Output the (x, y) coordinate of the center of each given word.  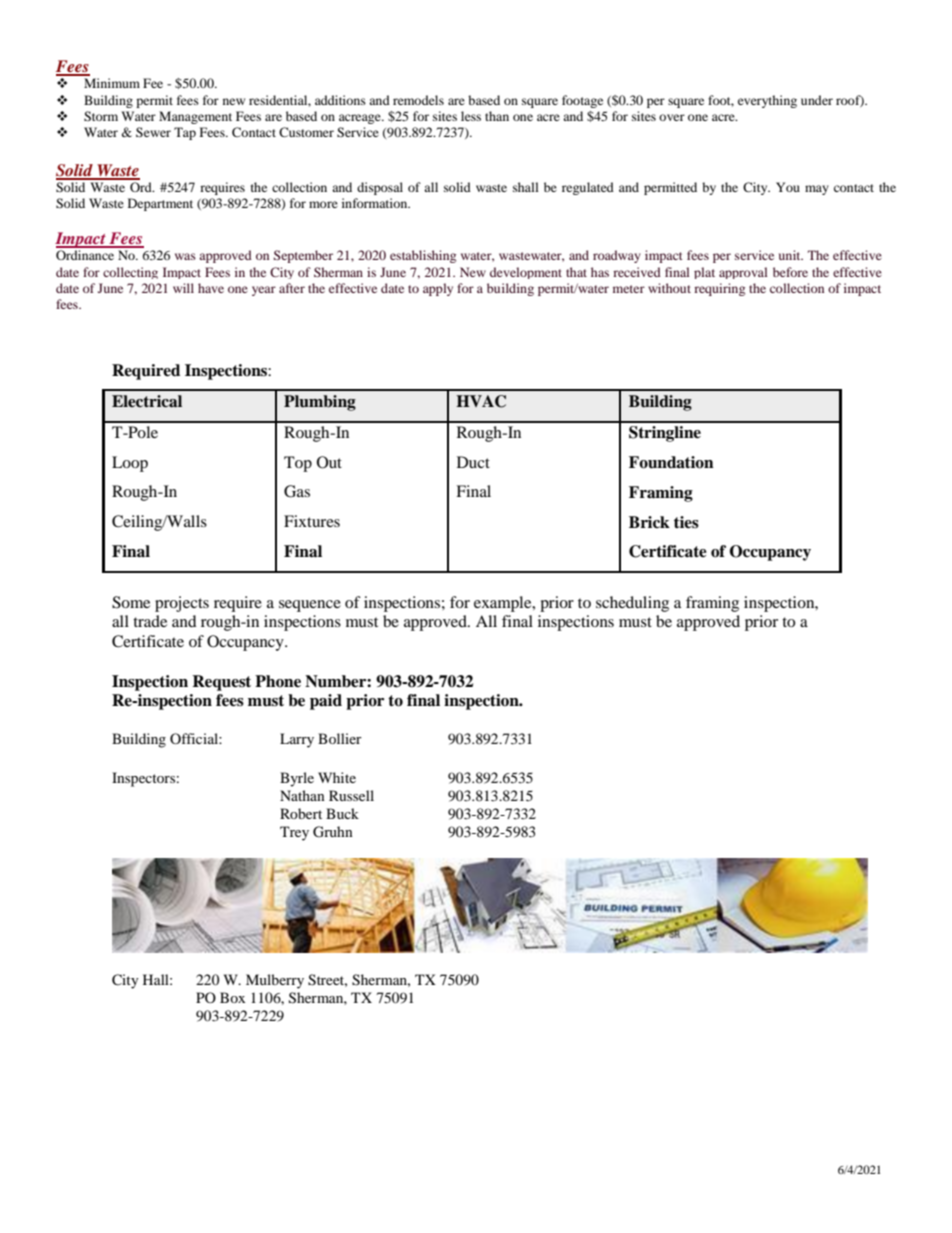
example (504, 604)
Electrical (147, 401)
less (471, 116)
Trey (294, 833)
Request (221, 683)
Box (232, 997)
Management (195, 117)
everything (767, 101)
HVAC (481, 401)
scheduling (632, 604)
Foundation (671, 462)
